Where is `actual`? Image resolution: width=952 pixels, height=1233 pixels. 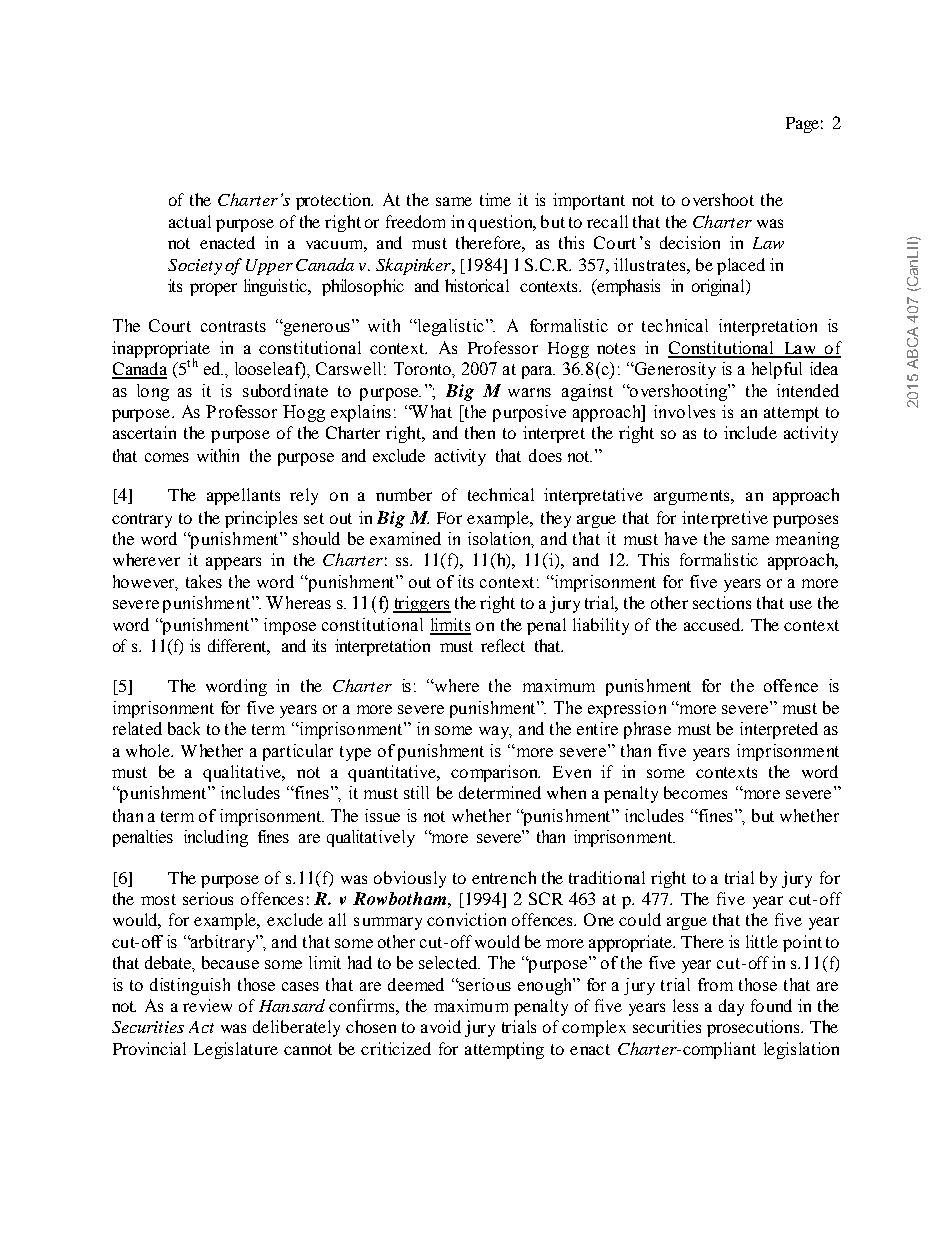
actual is located at coordinates (190, 221).
